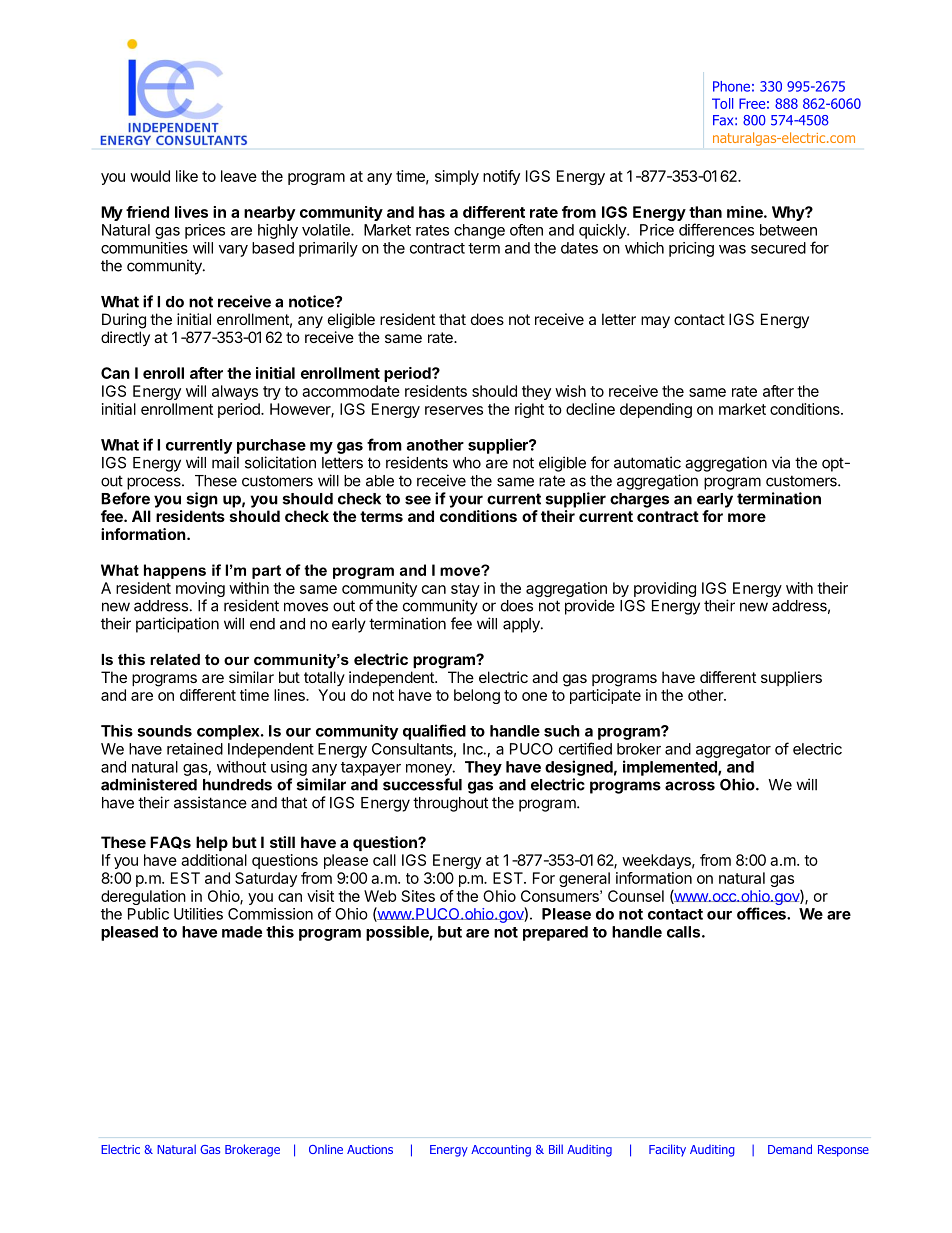 The image size is (952, 1233). What do you see at coordinates (225, 462) in the screenshot?
I see `mail` at bounding box center [225, 462].
